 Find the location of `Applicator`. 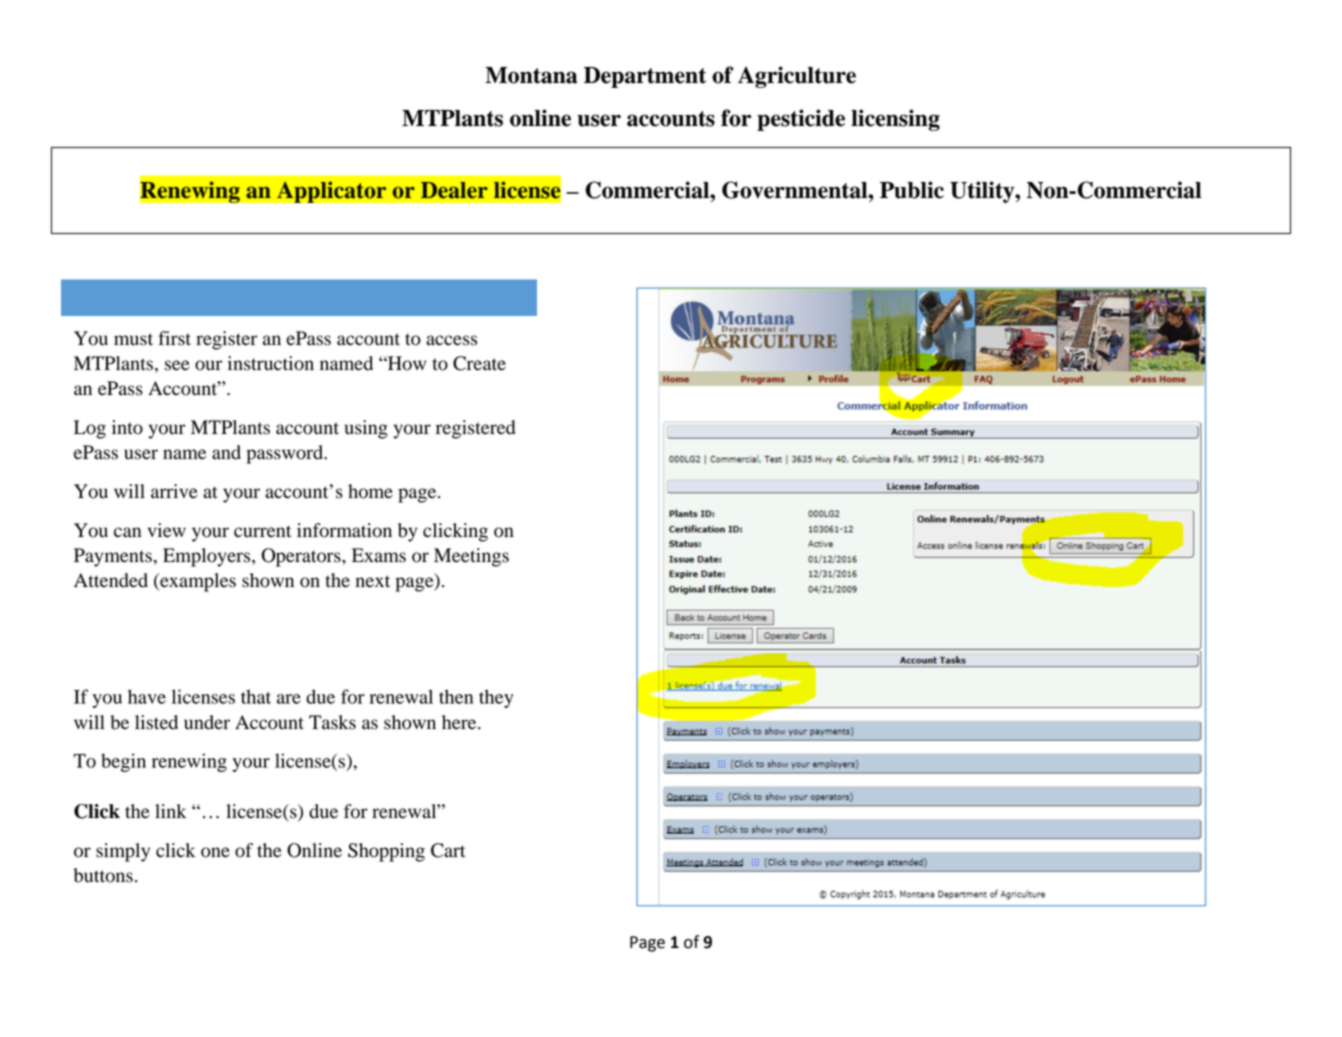

Applicator is located at coordinates (332, 192).
